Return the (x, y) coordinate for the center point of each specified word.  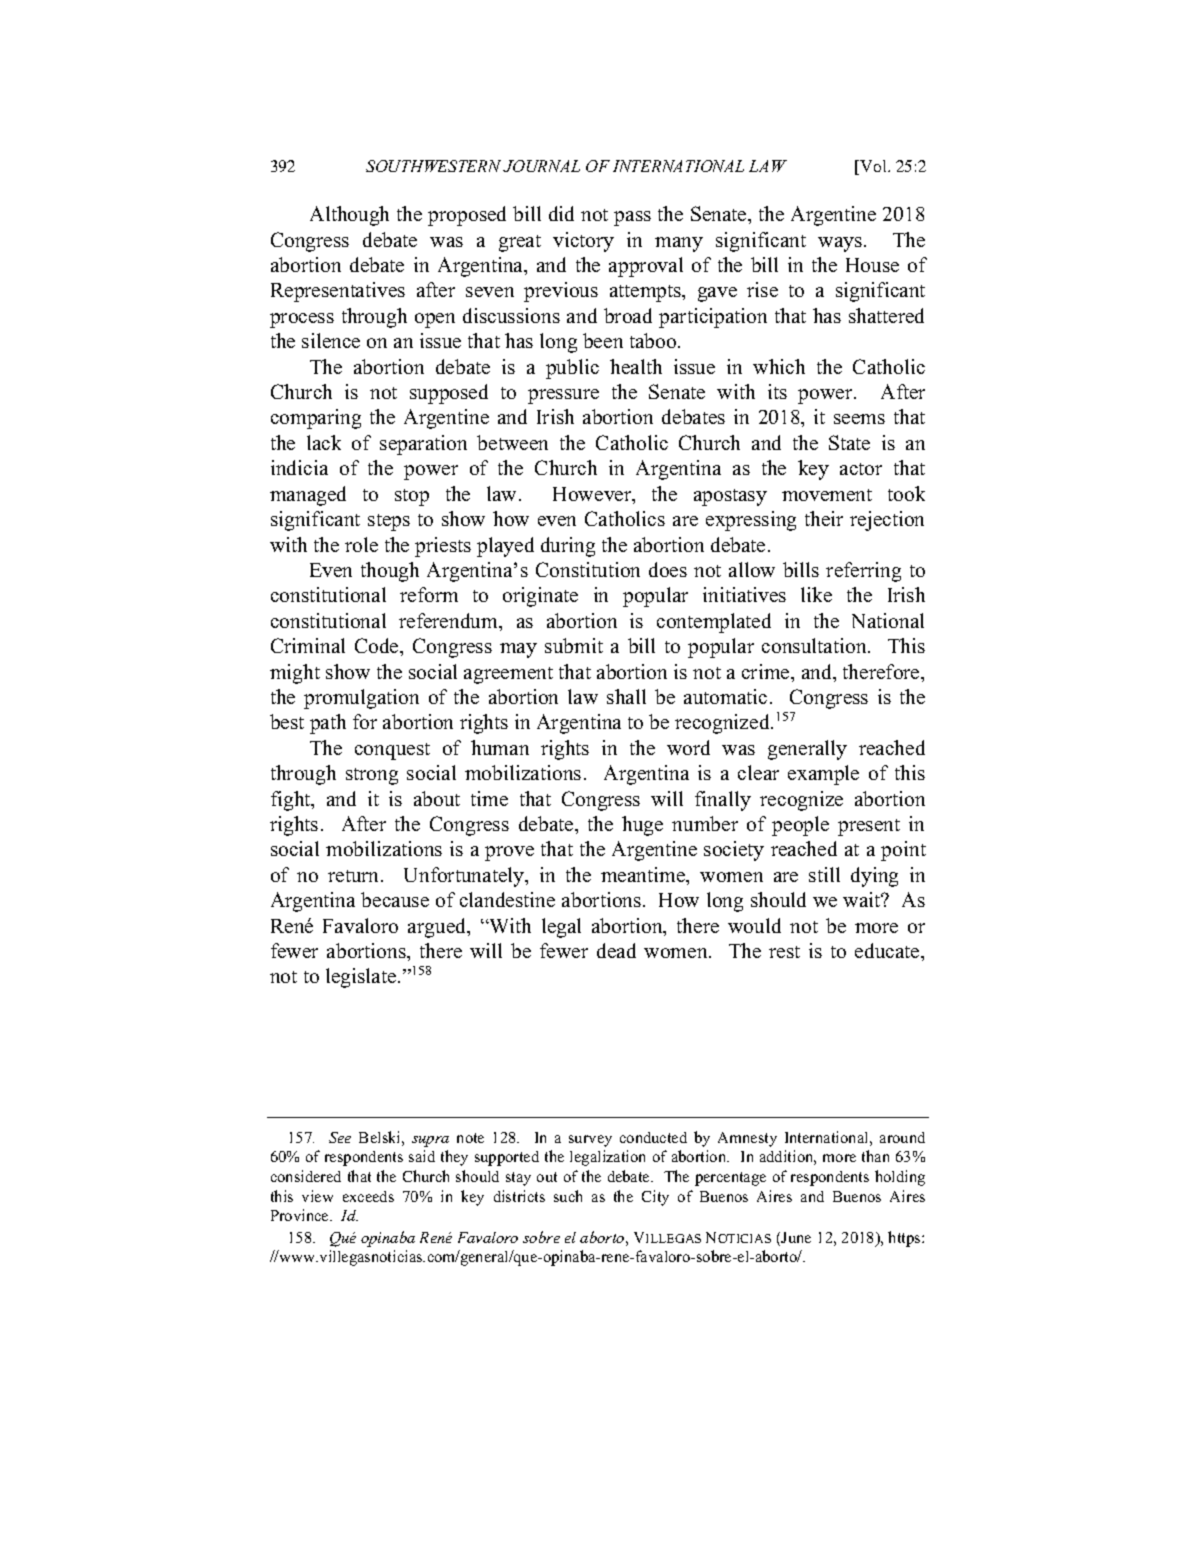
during (568, 547)
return (355, 876)
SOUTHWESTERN (435, 166)
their (824, 518)
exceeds (368, 1196)
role (361, 544)
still (824, 874)
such (568, 1196)
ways (841, 244)
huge (642, 826)
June (796, 1237)
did (561, 213)
